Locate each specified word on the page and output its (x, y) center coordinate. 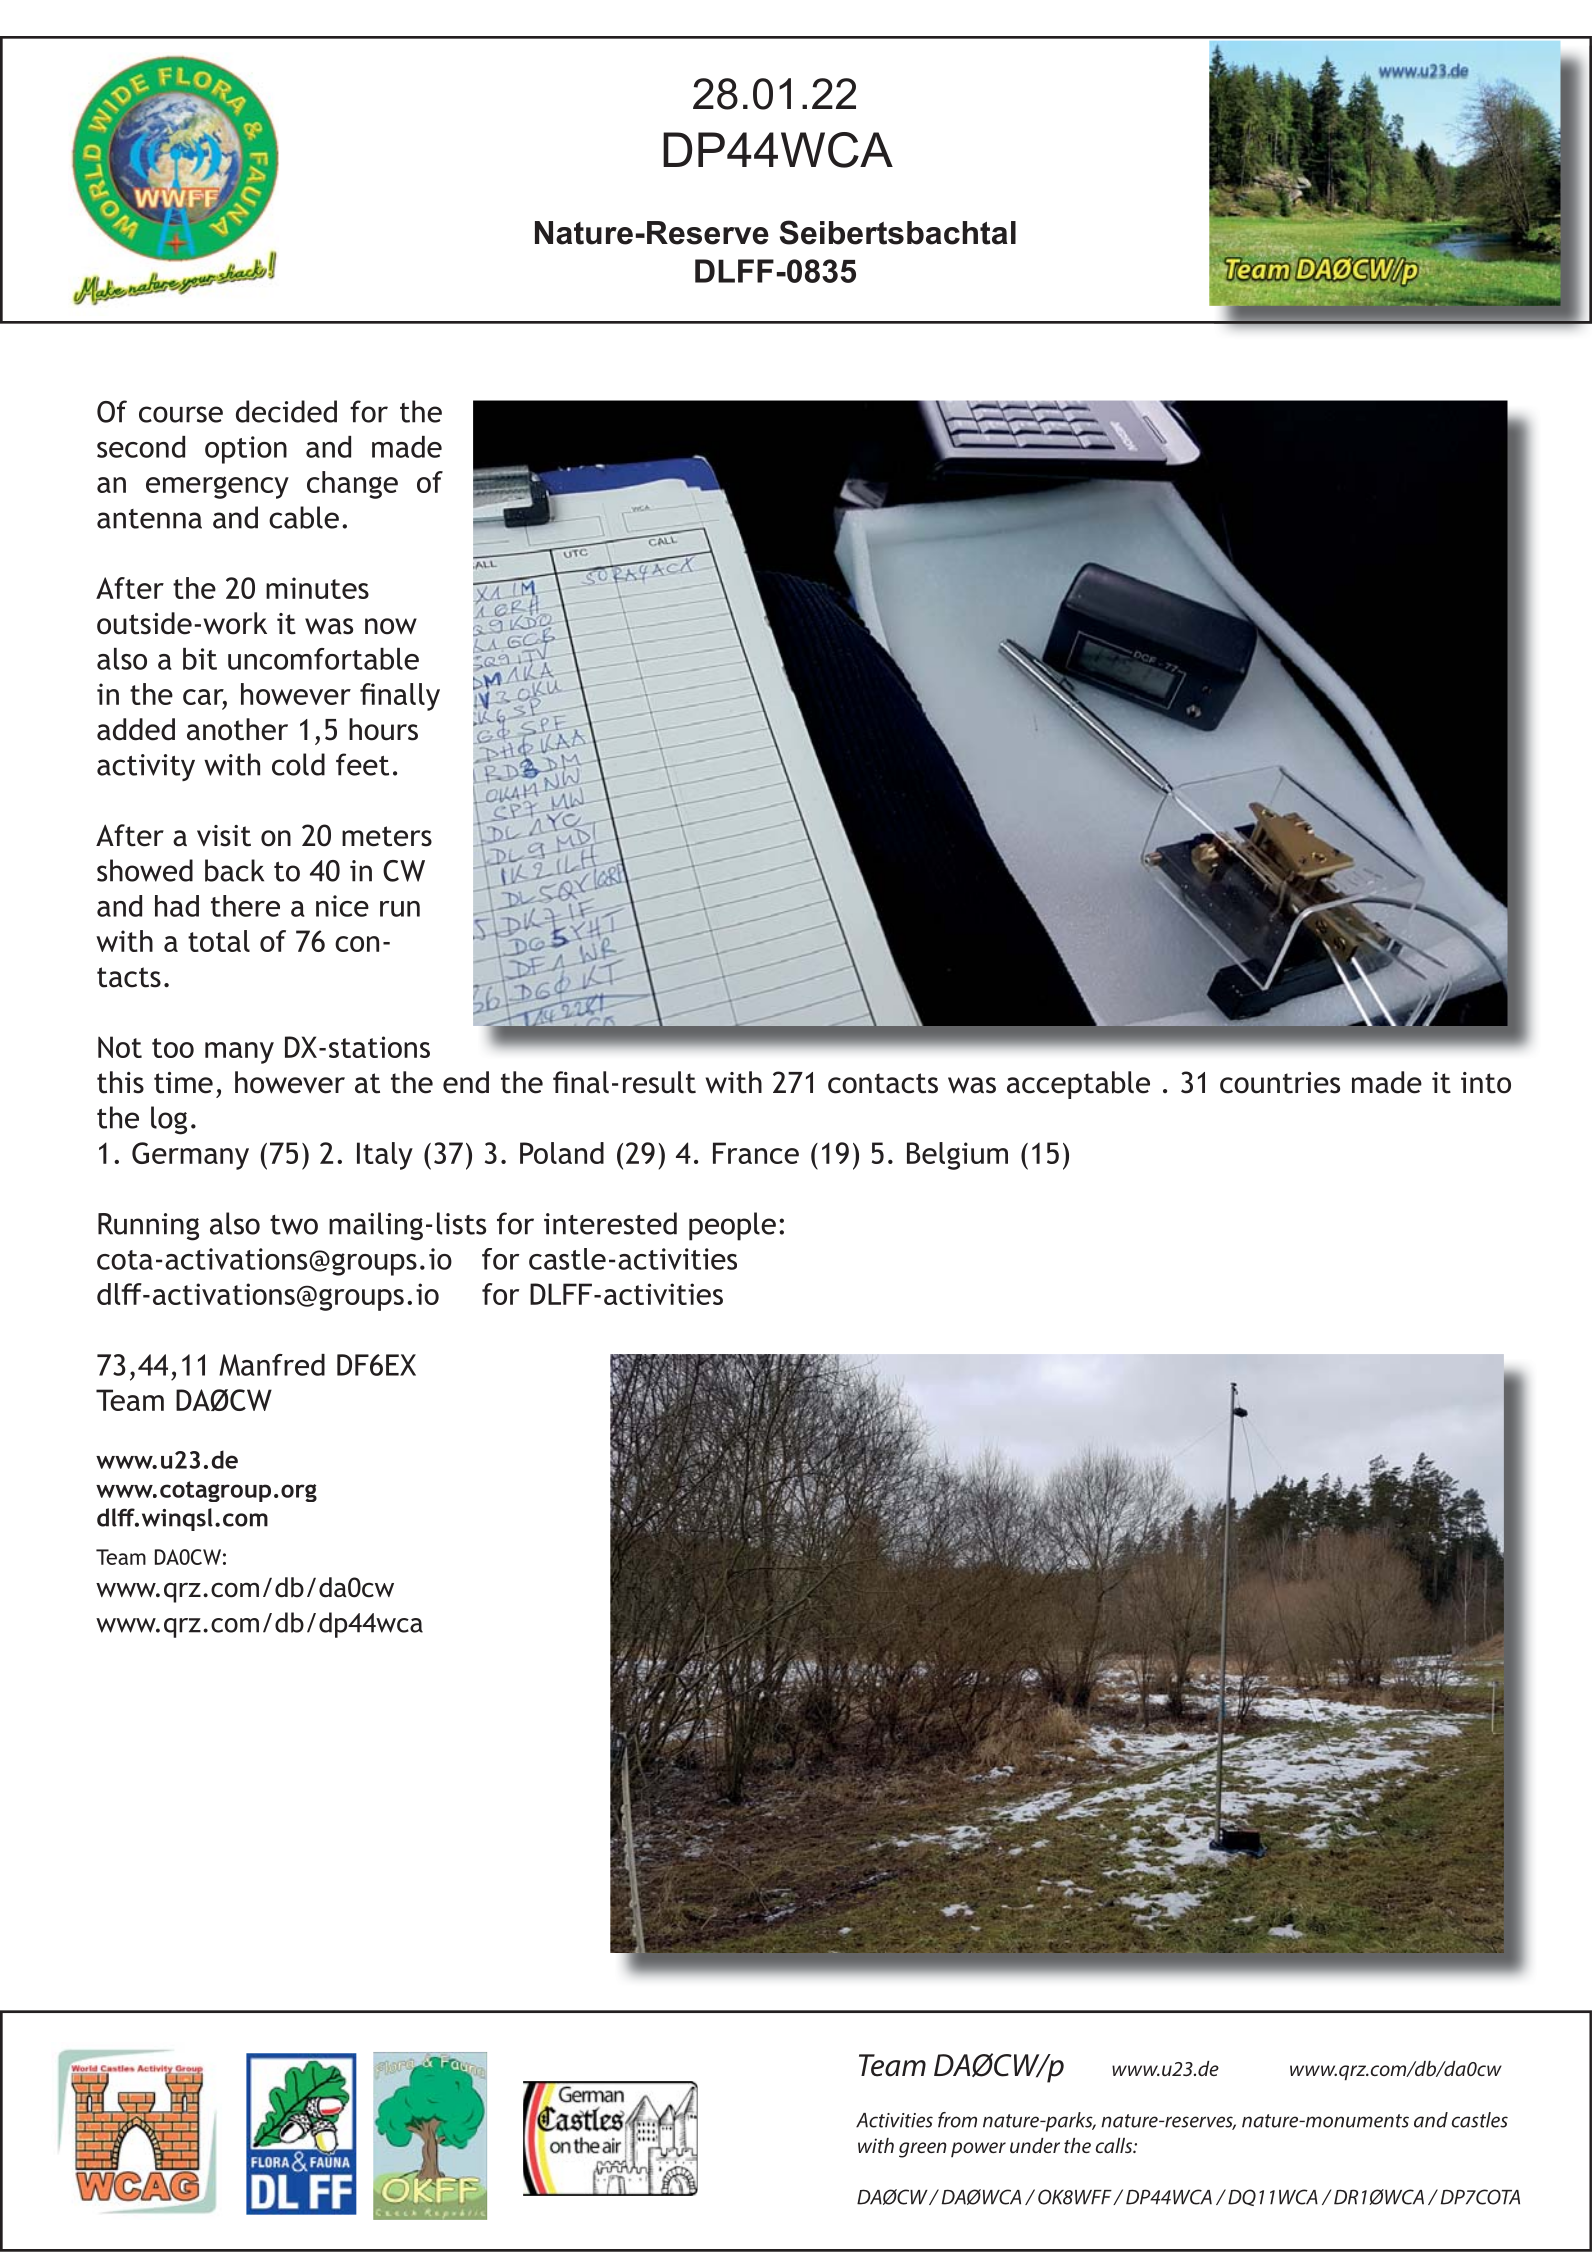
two (294, 1225)
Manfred (272, 1365)
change (352, 485)
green (923, 2150)
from (957, 2120)
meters (387, 836)
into (1486, 1083)
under (1035, 2145)
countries (1280, 1083)
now (391, 626)
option (246, 450)
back (234, 870)
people (732, 1226)
